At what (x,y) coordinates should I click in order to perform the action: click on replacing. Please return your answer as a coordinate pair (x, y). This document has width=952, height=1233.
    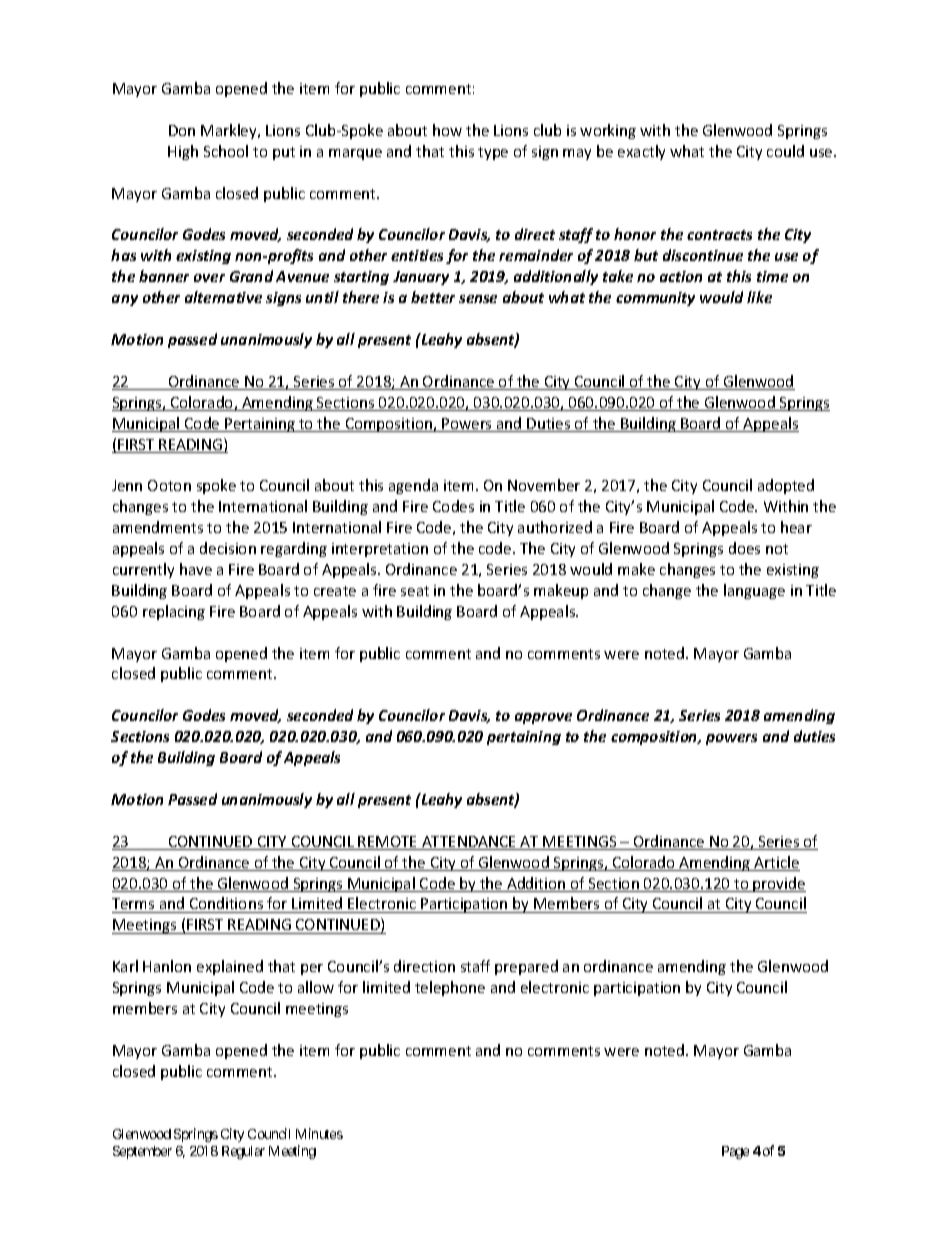
    Looking at the image, I should click on (174, 612).
